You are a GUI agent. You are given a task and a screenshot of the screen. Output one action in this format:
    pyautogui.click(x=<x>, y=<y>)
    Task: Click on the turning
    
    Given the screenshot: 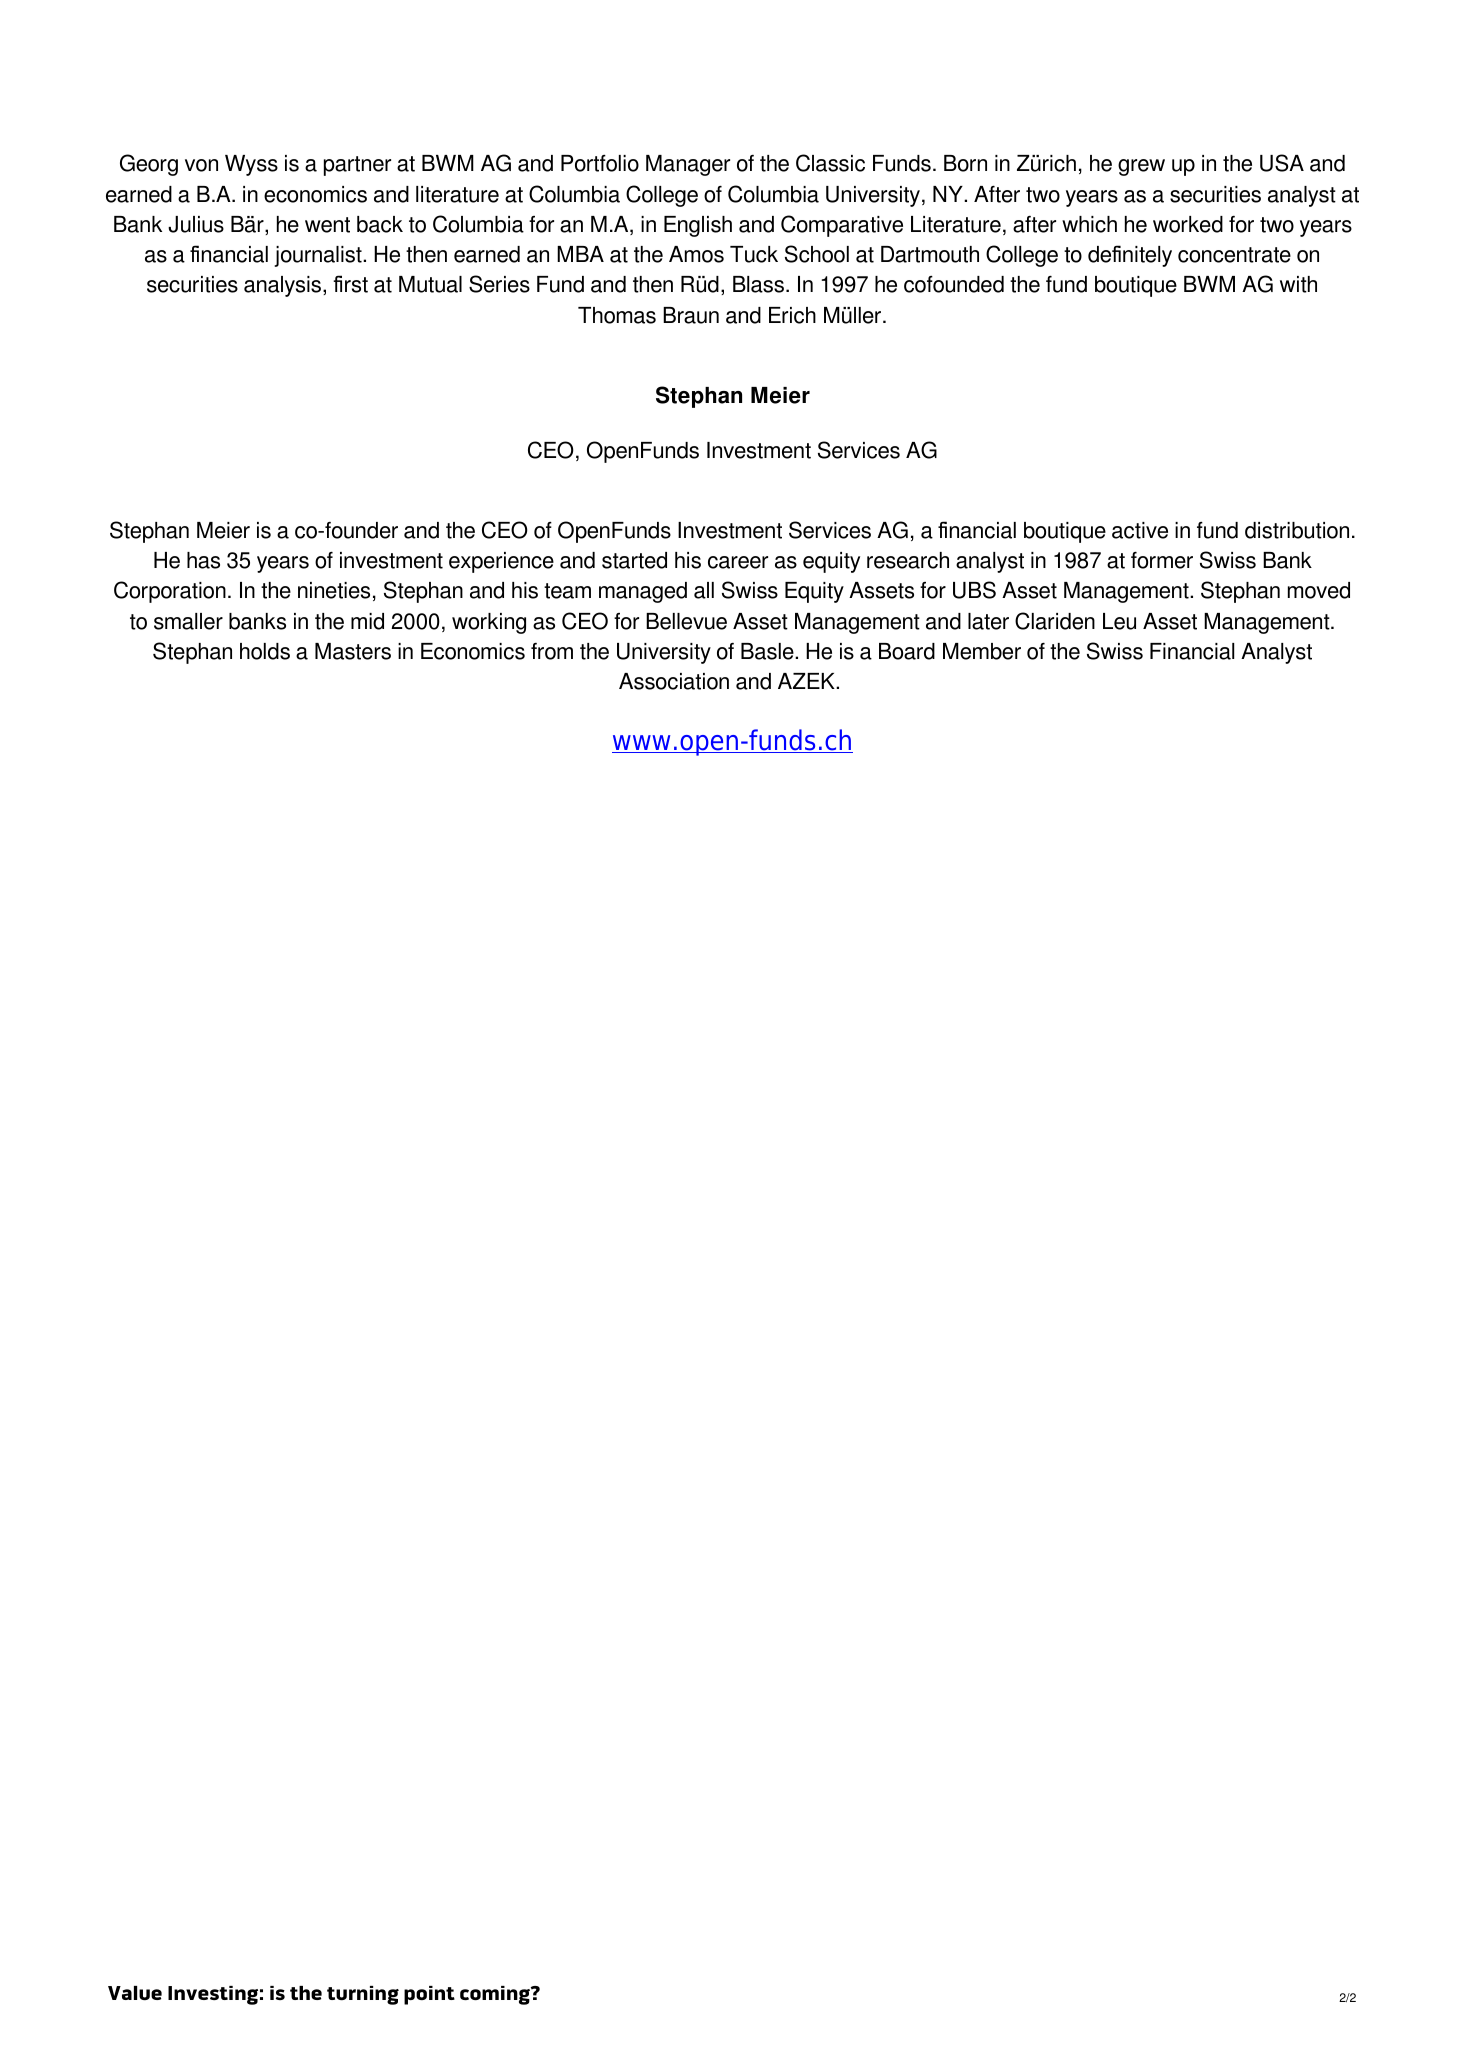 What is the action you would take?
    pyautogui.click(x=363, y=1995)
